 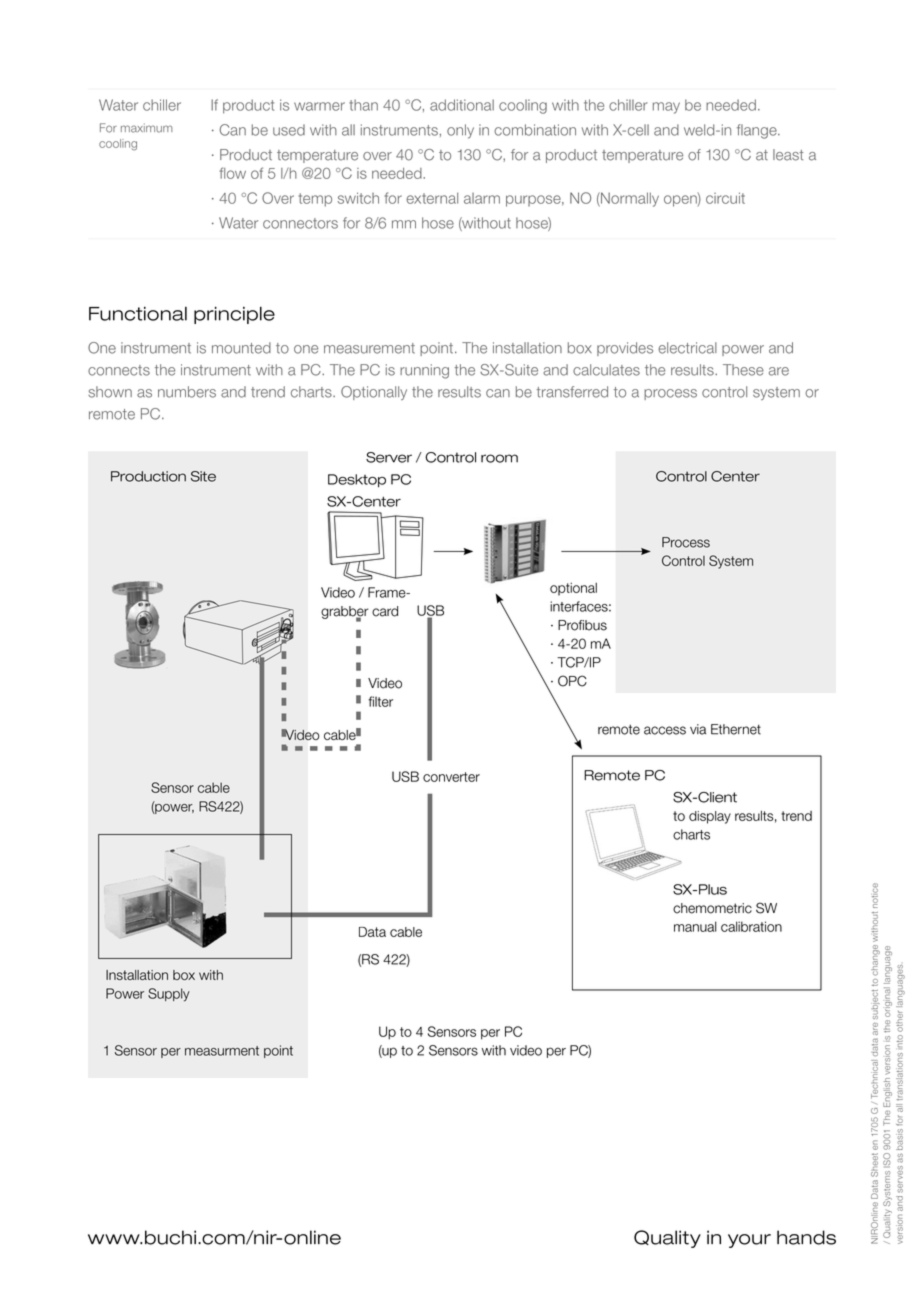 What do you see at coordinates (451, 777) in the screenshot?
I see `converter` at bounding box center [451, 777].
